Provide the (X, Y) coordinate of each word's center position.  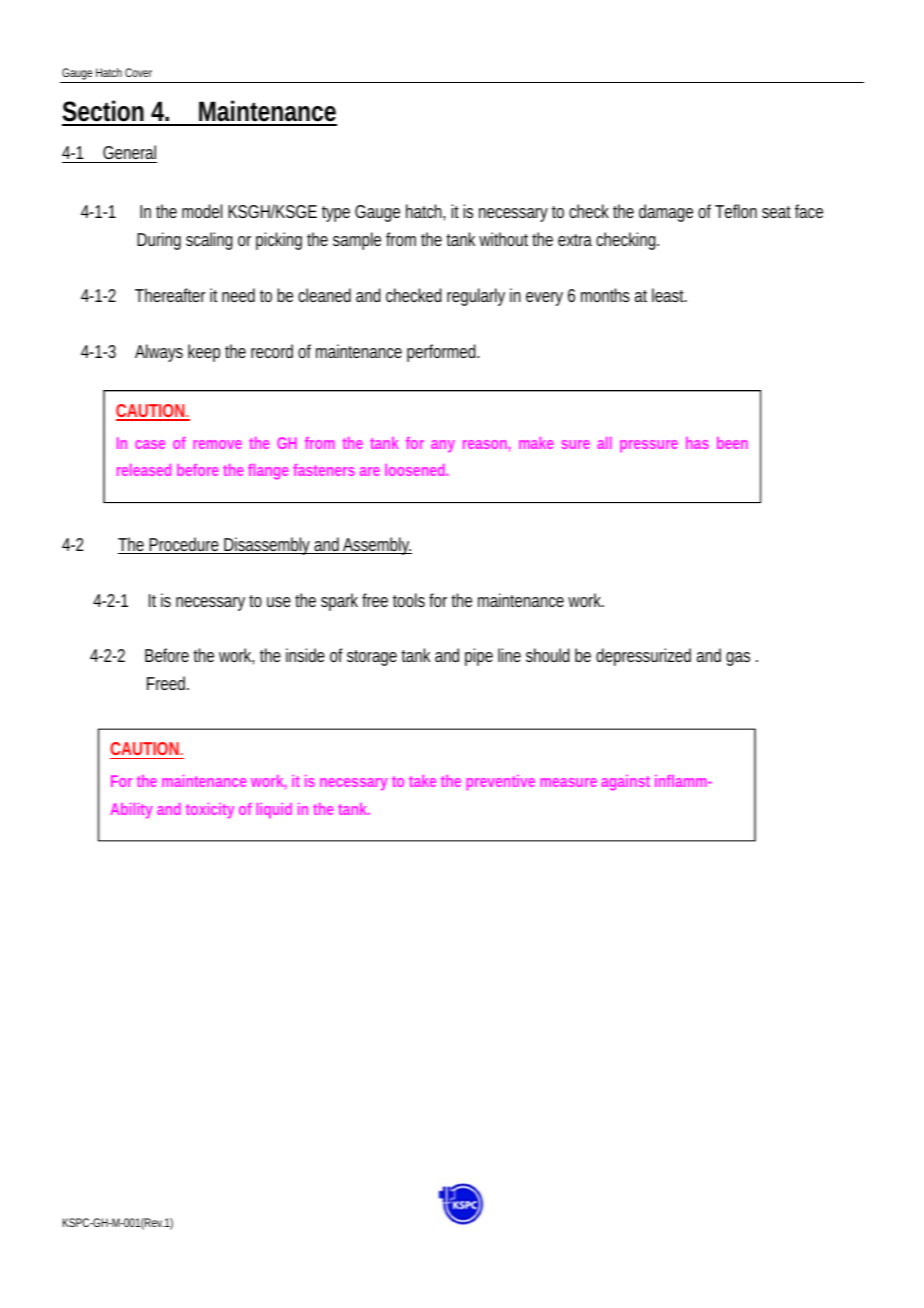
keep (204, 353)
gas (738, 659)
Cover (138, 72)
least (669, 295)
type (336, 214)
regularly (476, 297)
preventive (501, 782)
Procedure (183, 545)
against (625, 783)
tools (409, 600)
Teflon (736, 211)
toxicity (210, 810)
